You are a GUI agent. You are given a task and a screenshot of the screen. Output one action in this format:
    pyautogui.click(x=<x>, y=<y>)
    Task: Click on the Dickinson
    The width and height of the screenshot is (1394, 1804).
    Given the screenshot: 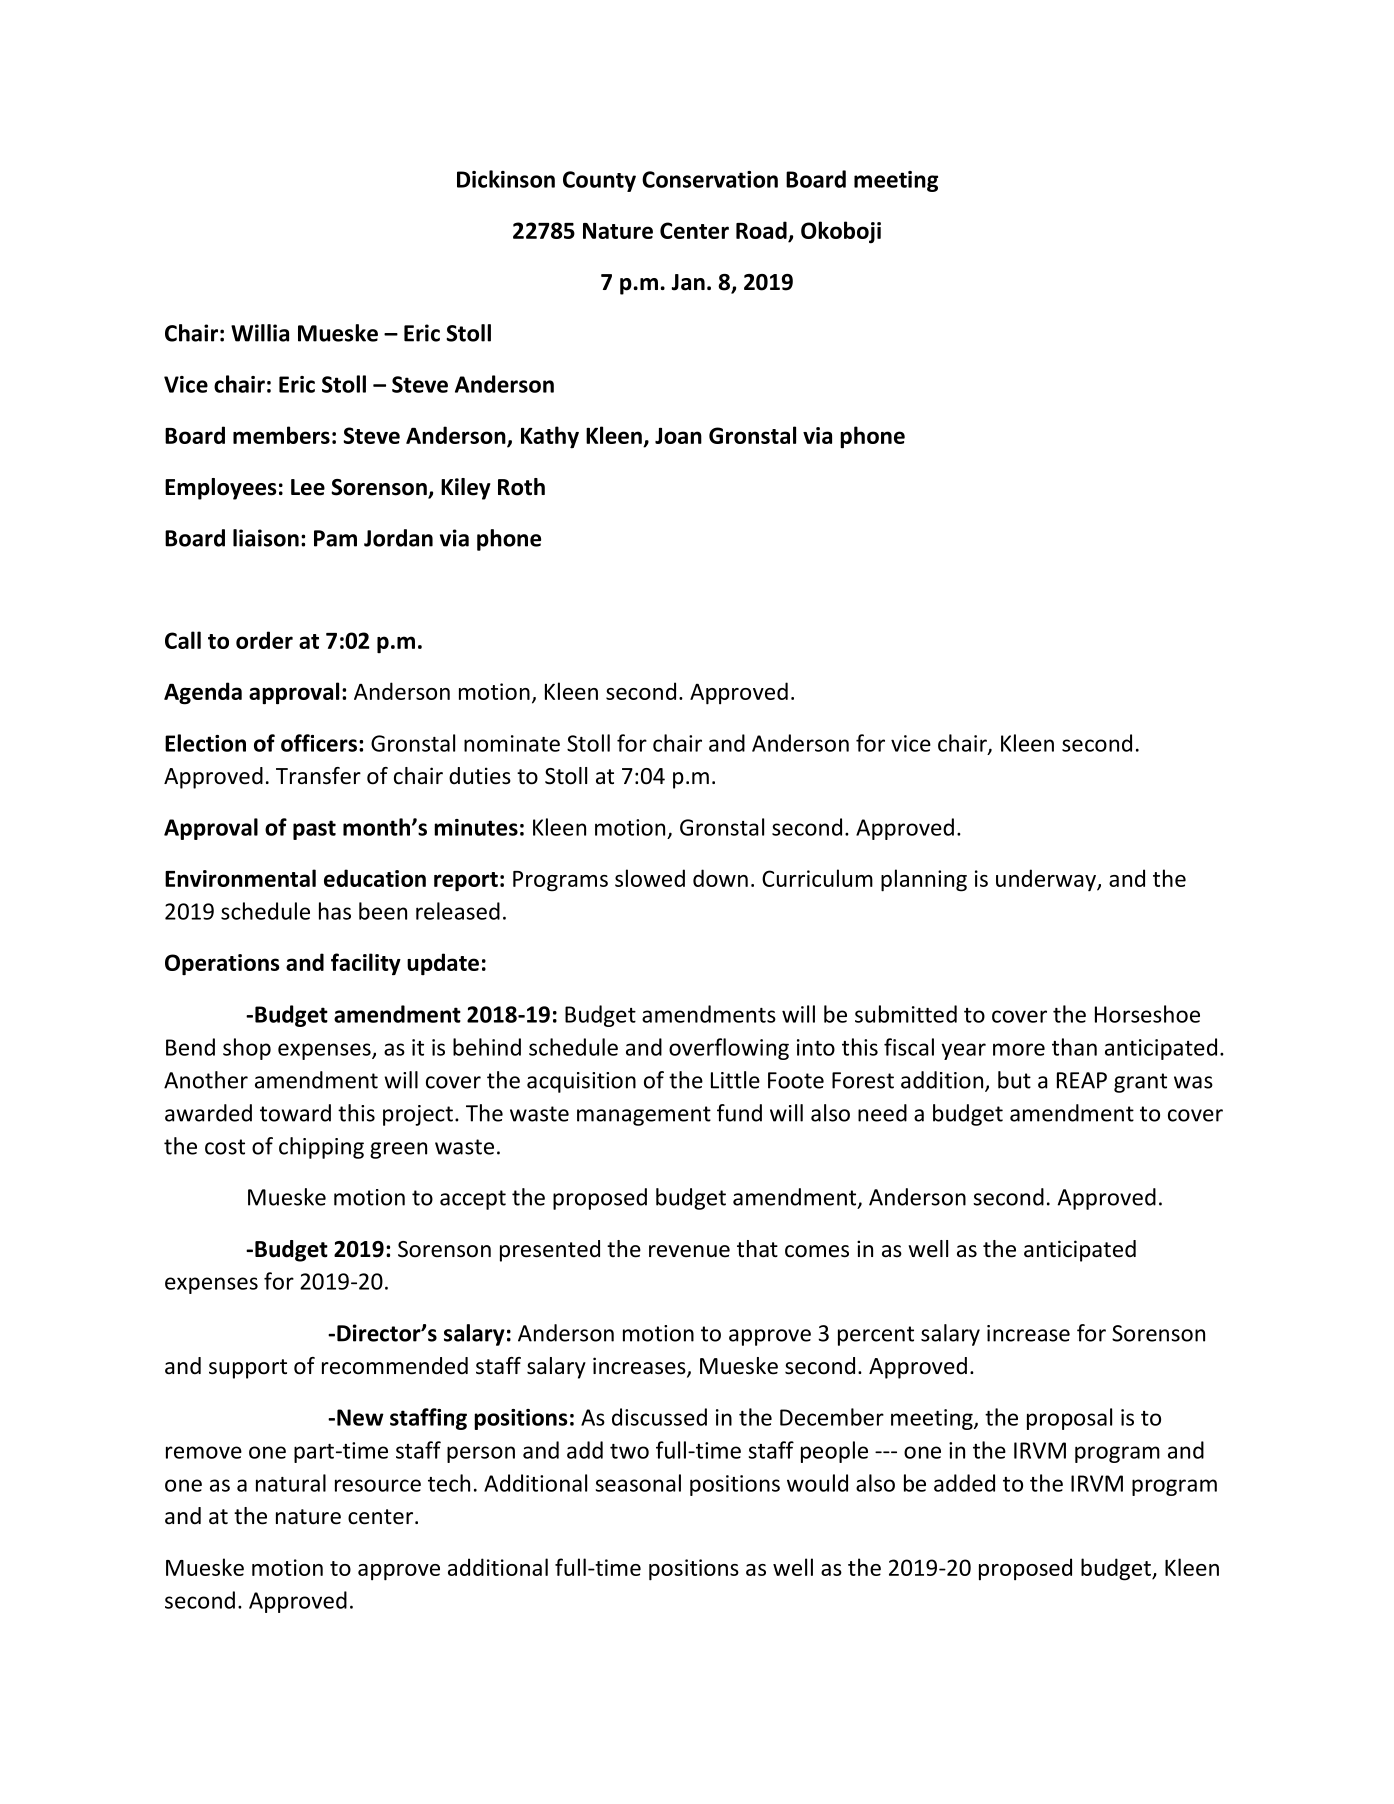 What is the action you would take?
    pyautogui.click(x=506, y=179)
